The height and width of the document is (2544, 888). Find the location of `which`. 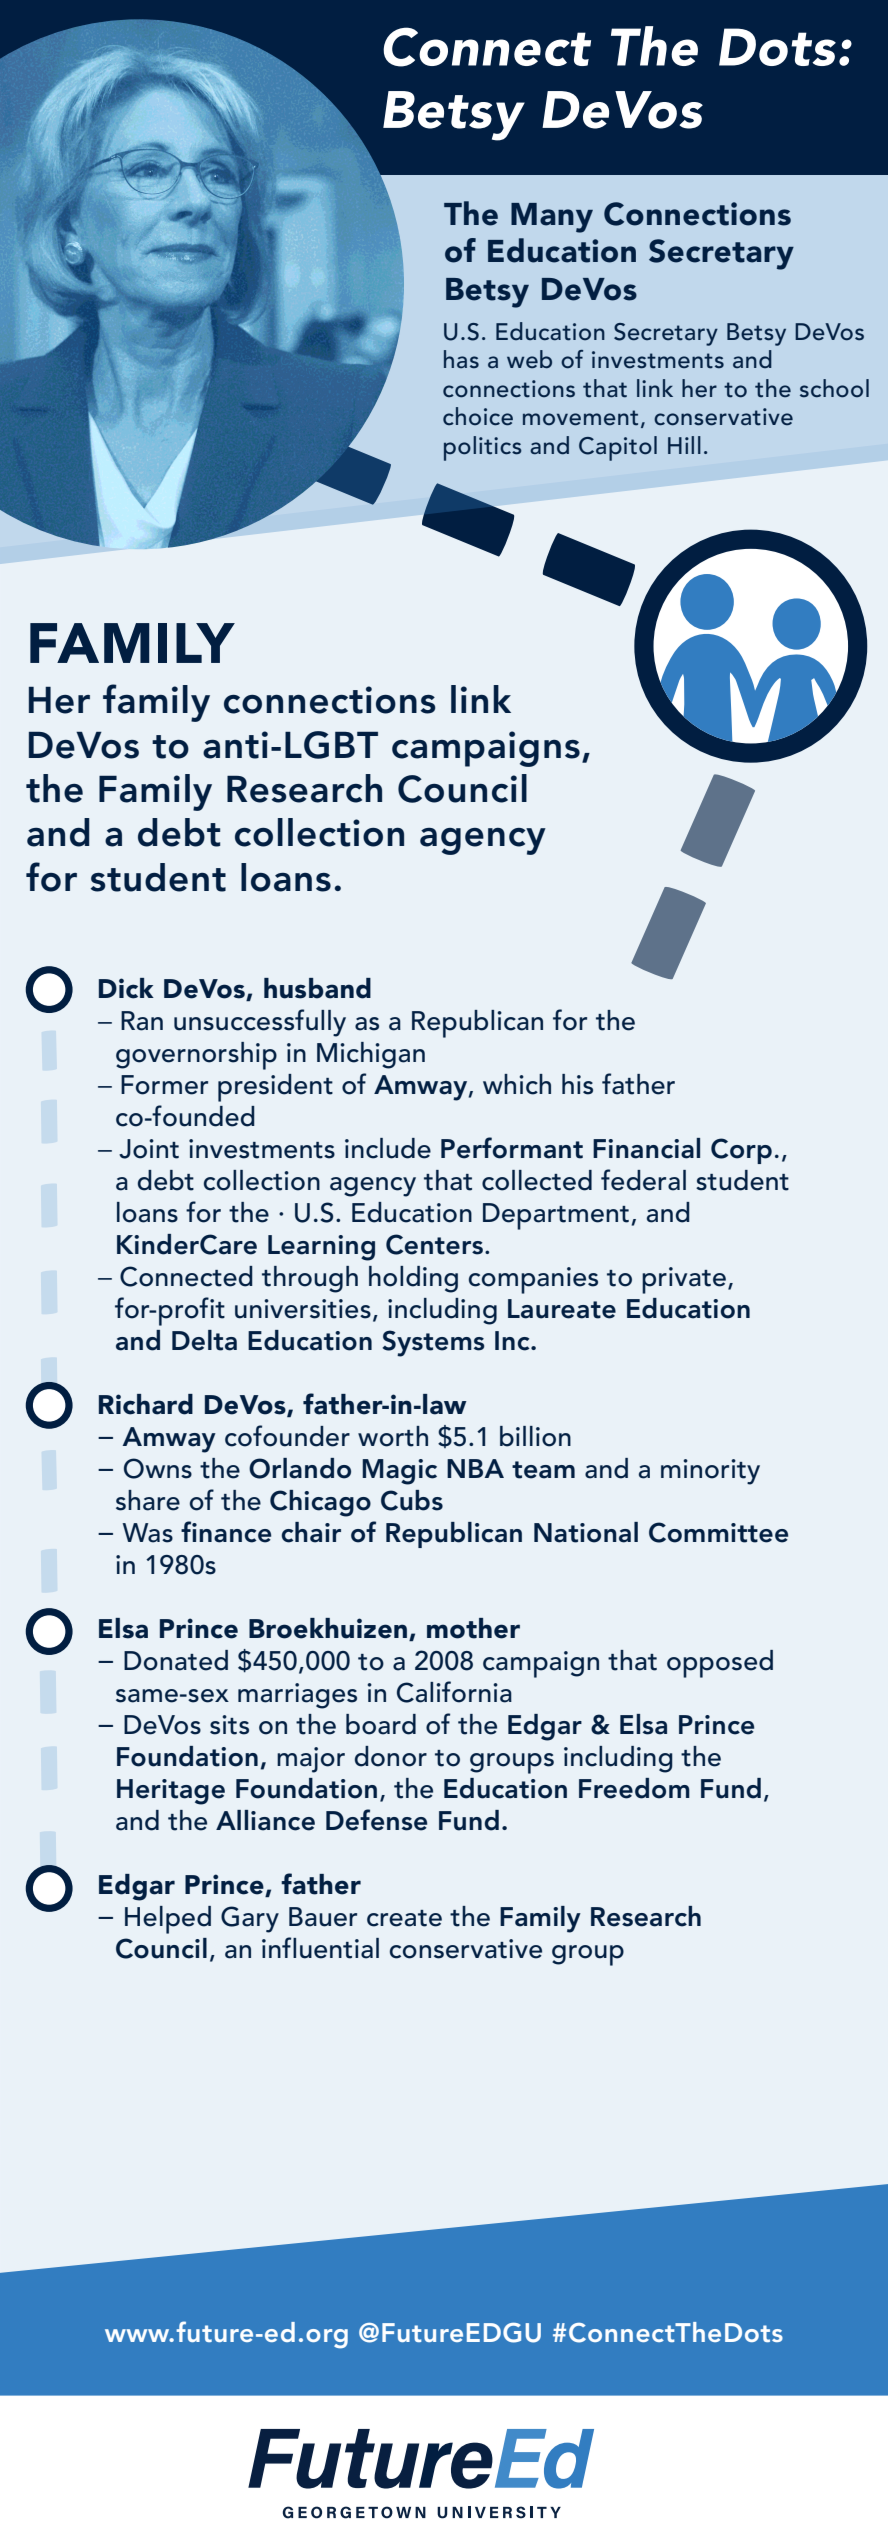

which is located at coordinates (517, 1084).
